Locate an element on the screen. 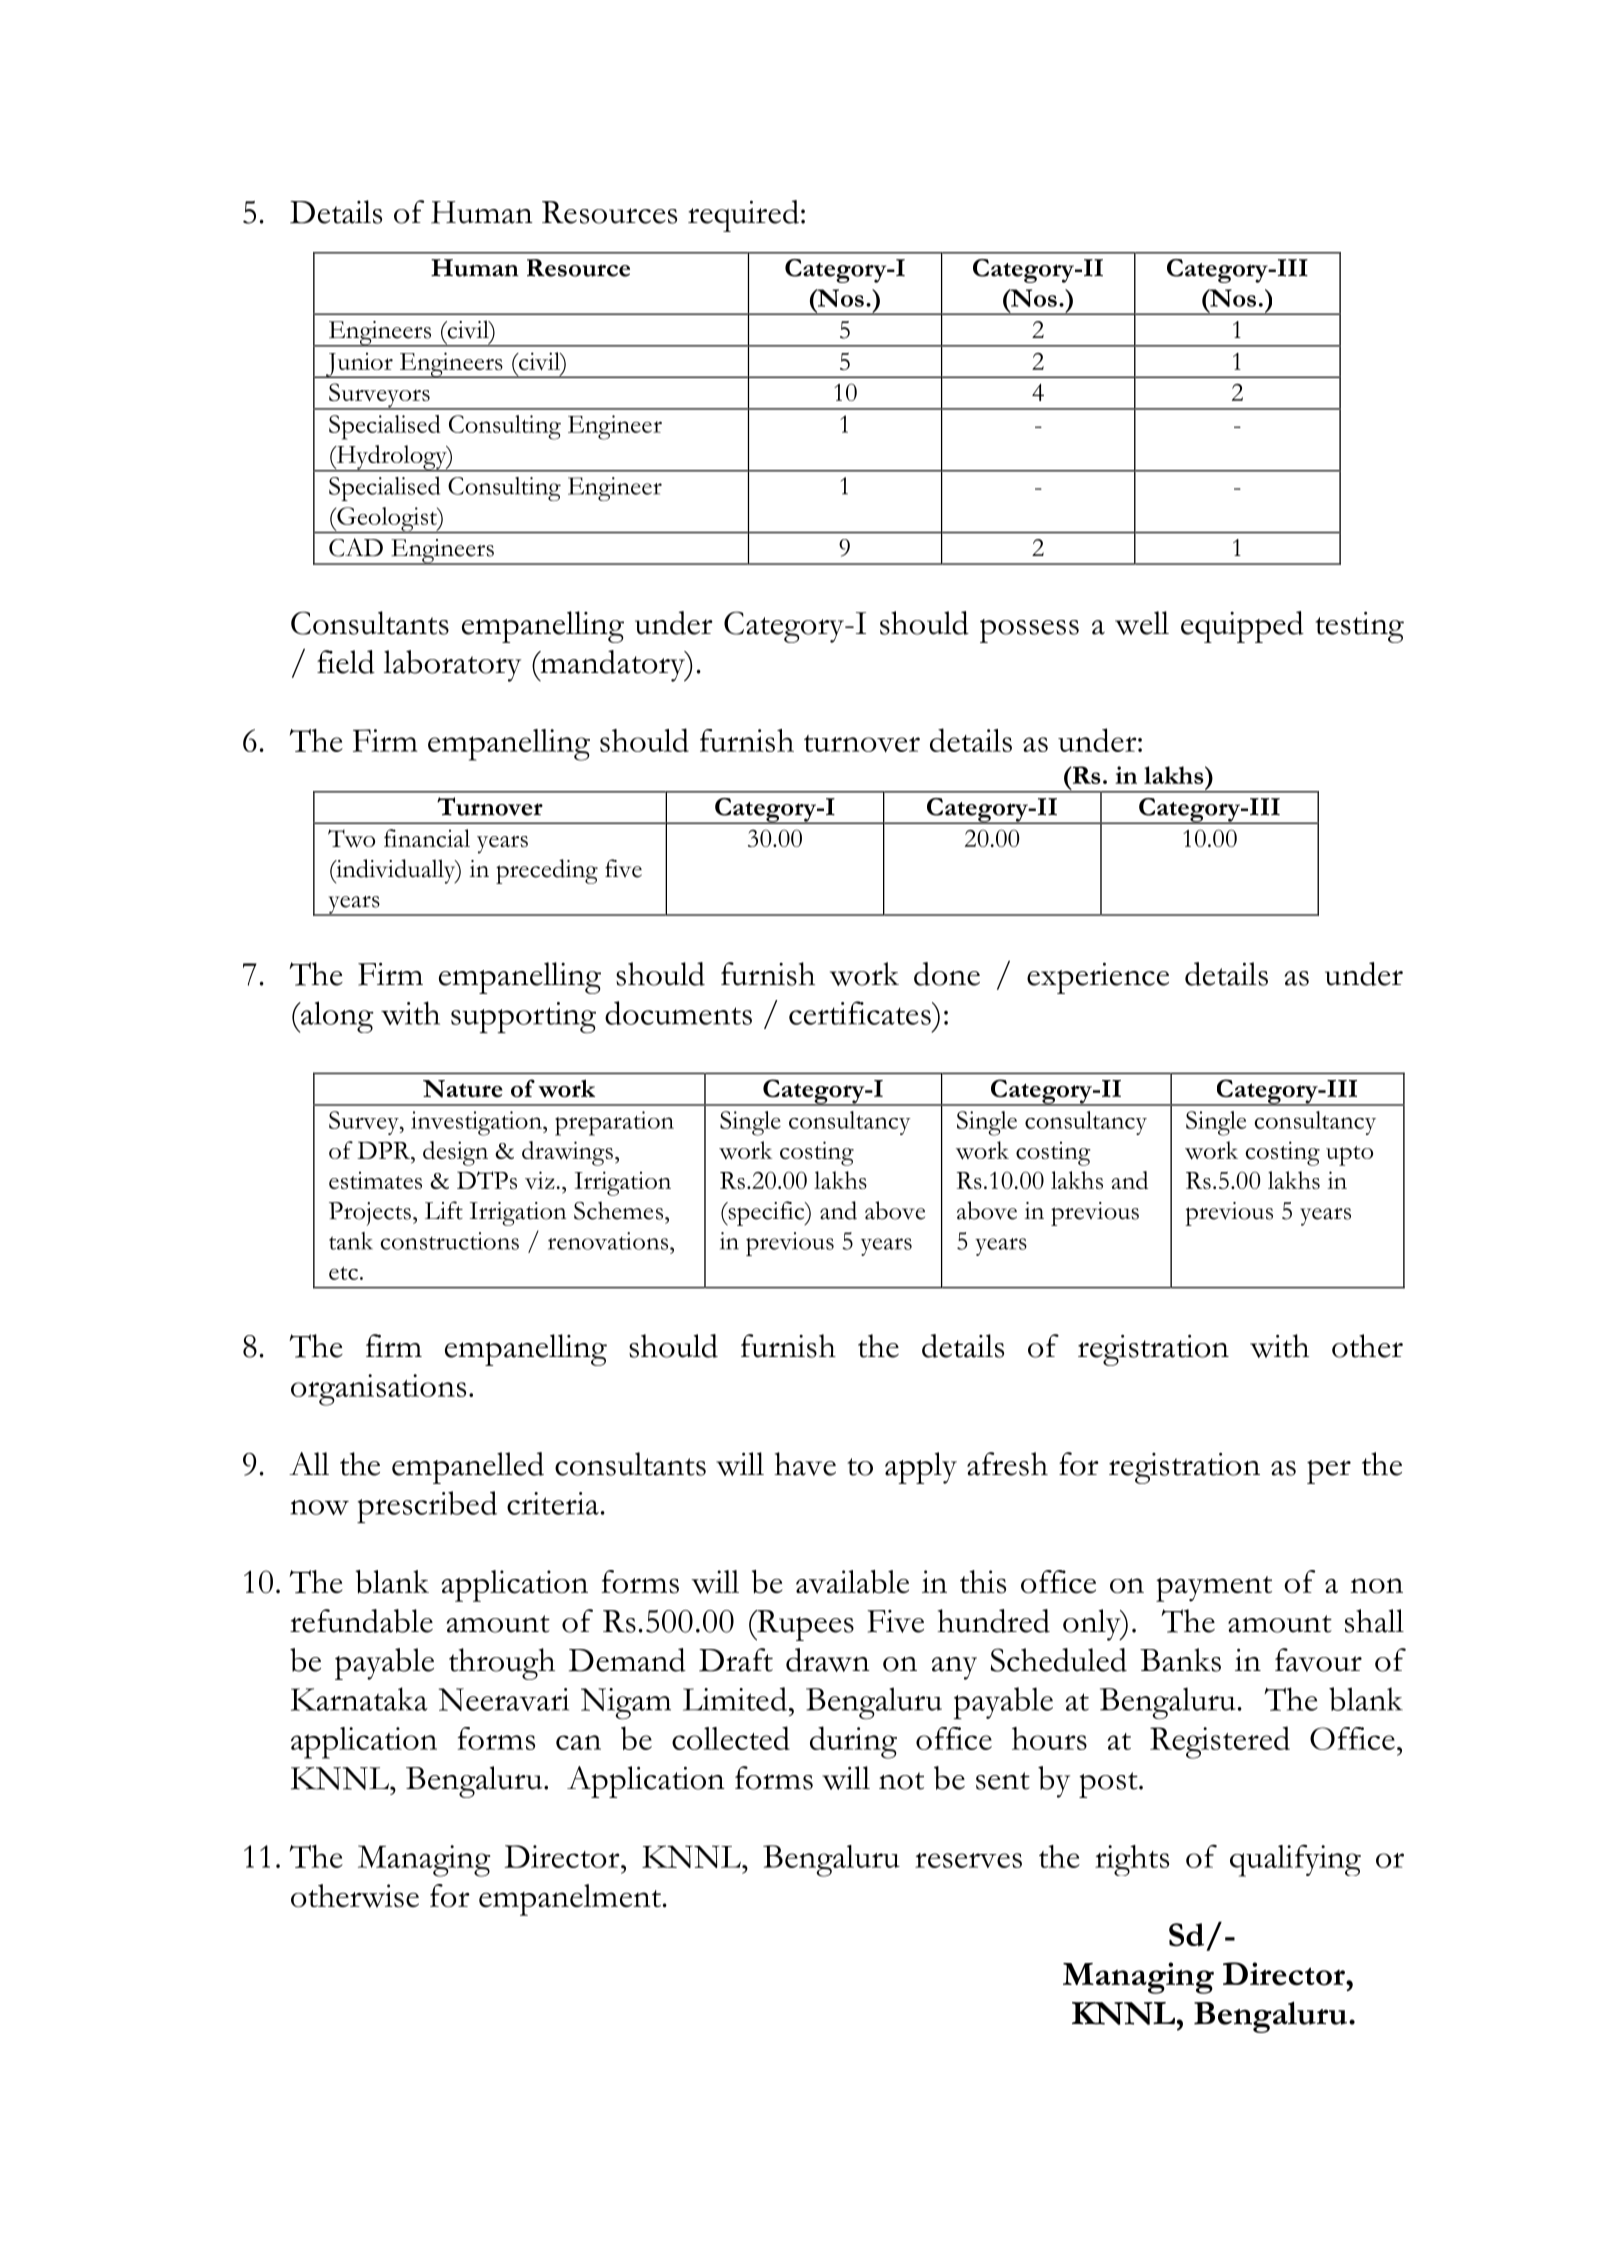  required is located at coordinates (743, 216).
